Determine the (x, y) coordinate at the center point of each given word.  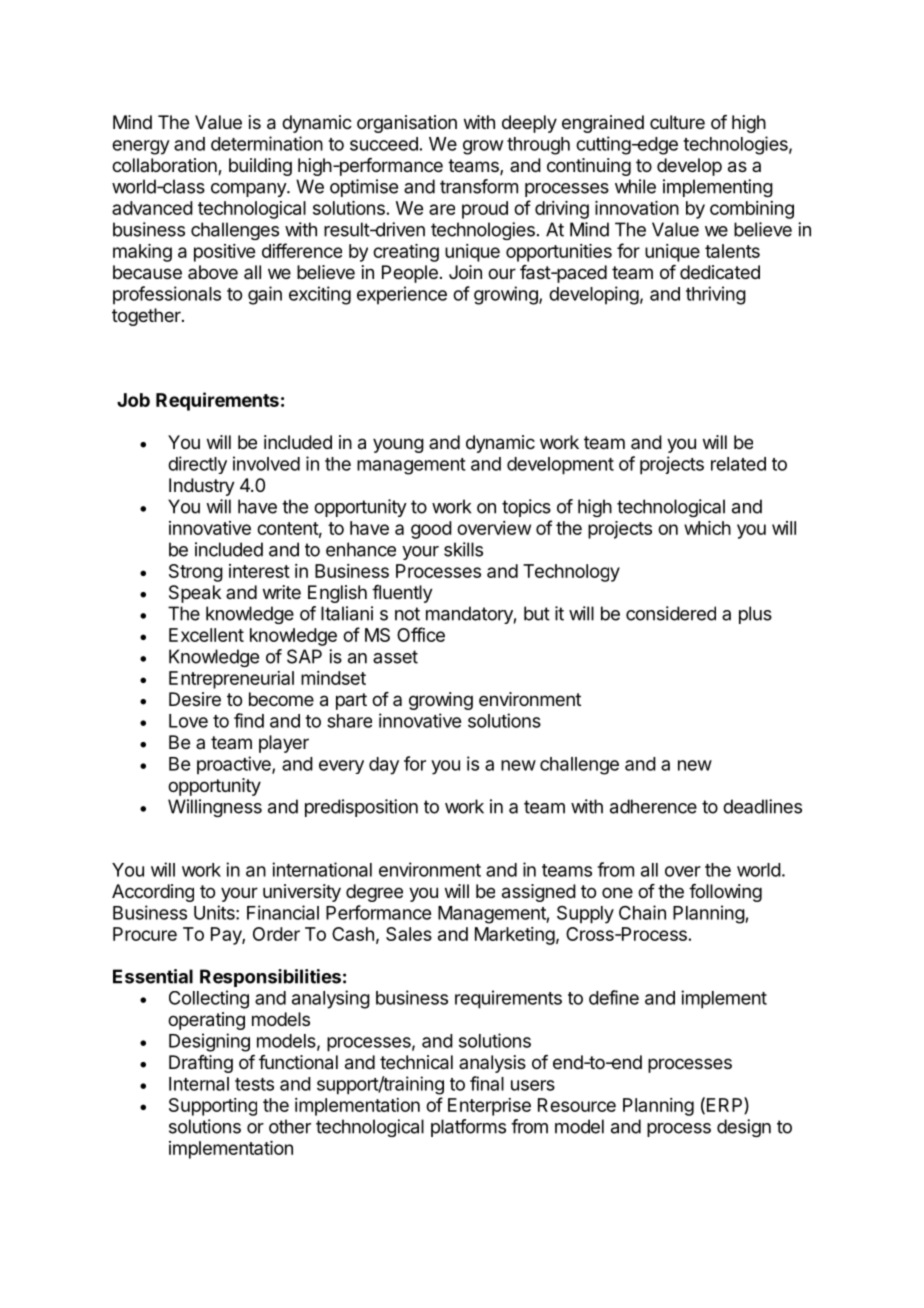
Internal (199, 1084)
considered (671, 613)
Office (421, 634)
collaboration (165, 166)
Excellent (206, 635)
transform (479, 186)
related (738, 464)
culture (677, 122)
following (725, 893)
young (398, 445)
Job (133, 400)
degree (374, 893)
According (153, 893)
